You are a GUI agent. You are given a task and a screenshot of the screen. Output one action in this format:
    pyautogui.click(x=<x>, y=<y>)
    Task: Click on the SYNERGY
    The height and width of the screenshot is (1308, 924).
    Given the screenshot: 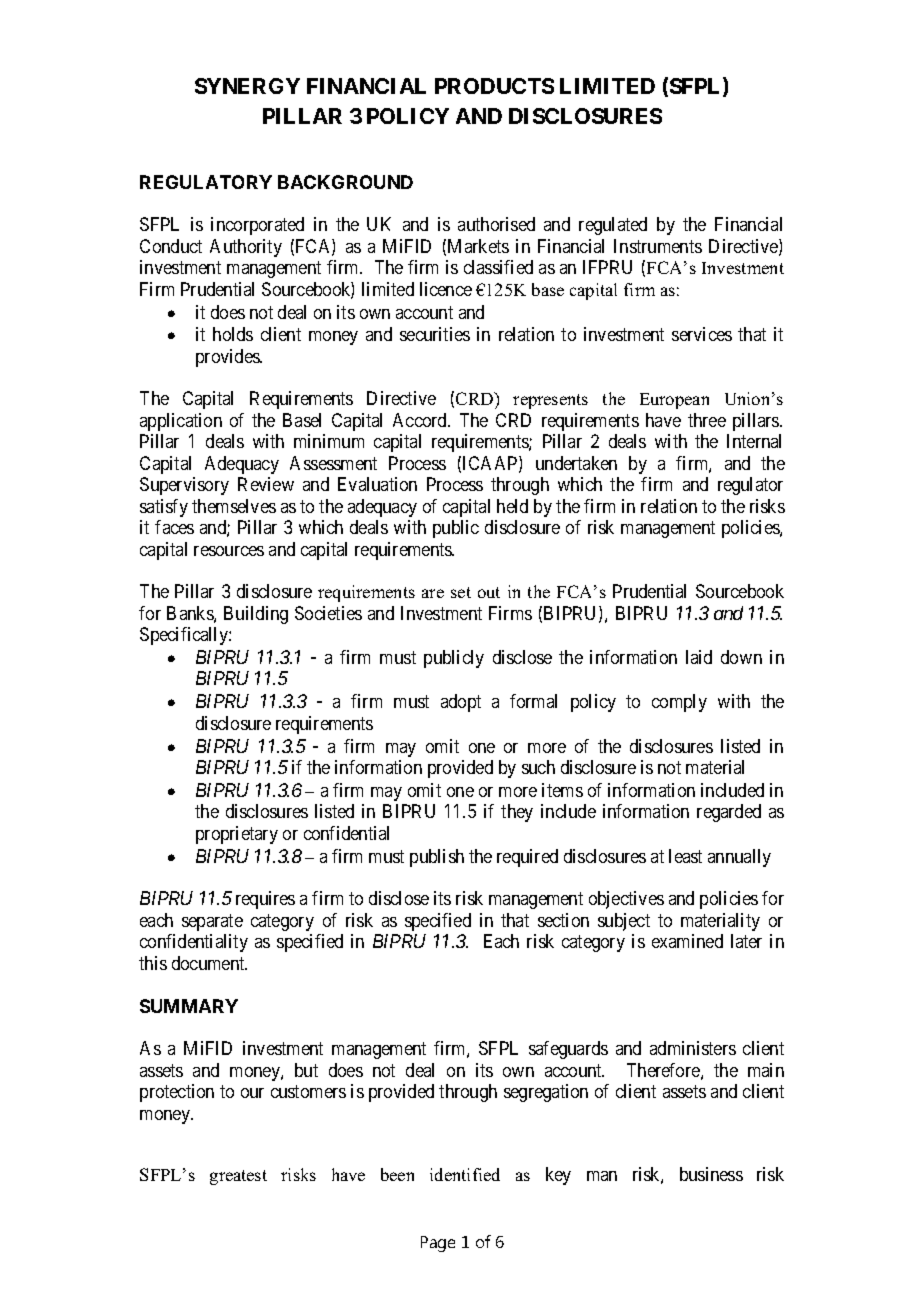 What is the action you would take?
    pyautogui.click(x=247, y=86)
